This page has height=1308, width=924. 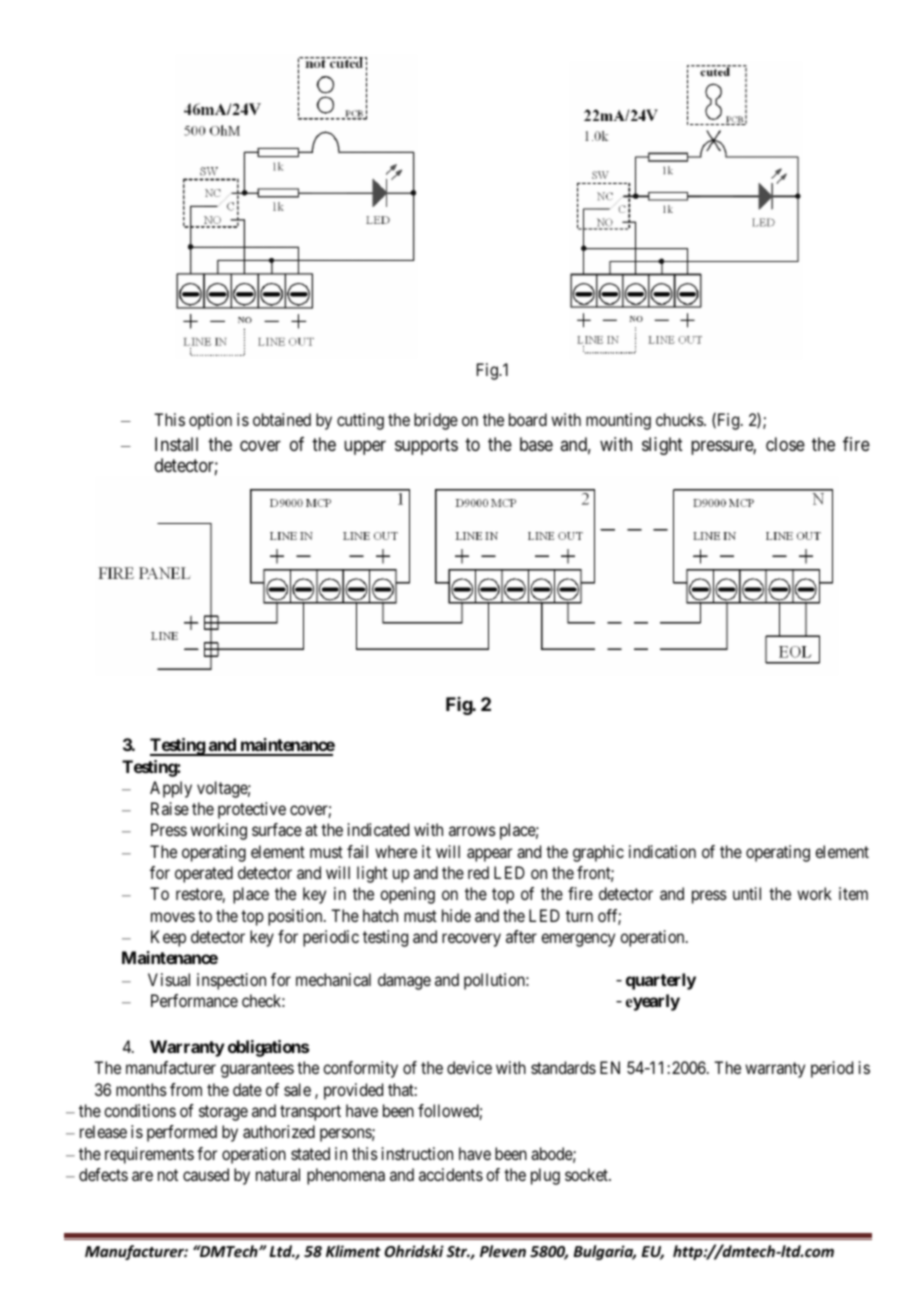 I want to click on appear, so click(x=489, y=855).
